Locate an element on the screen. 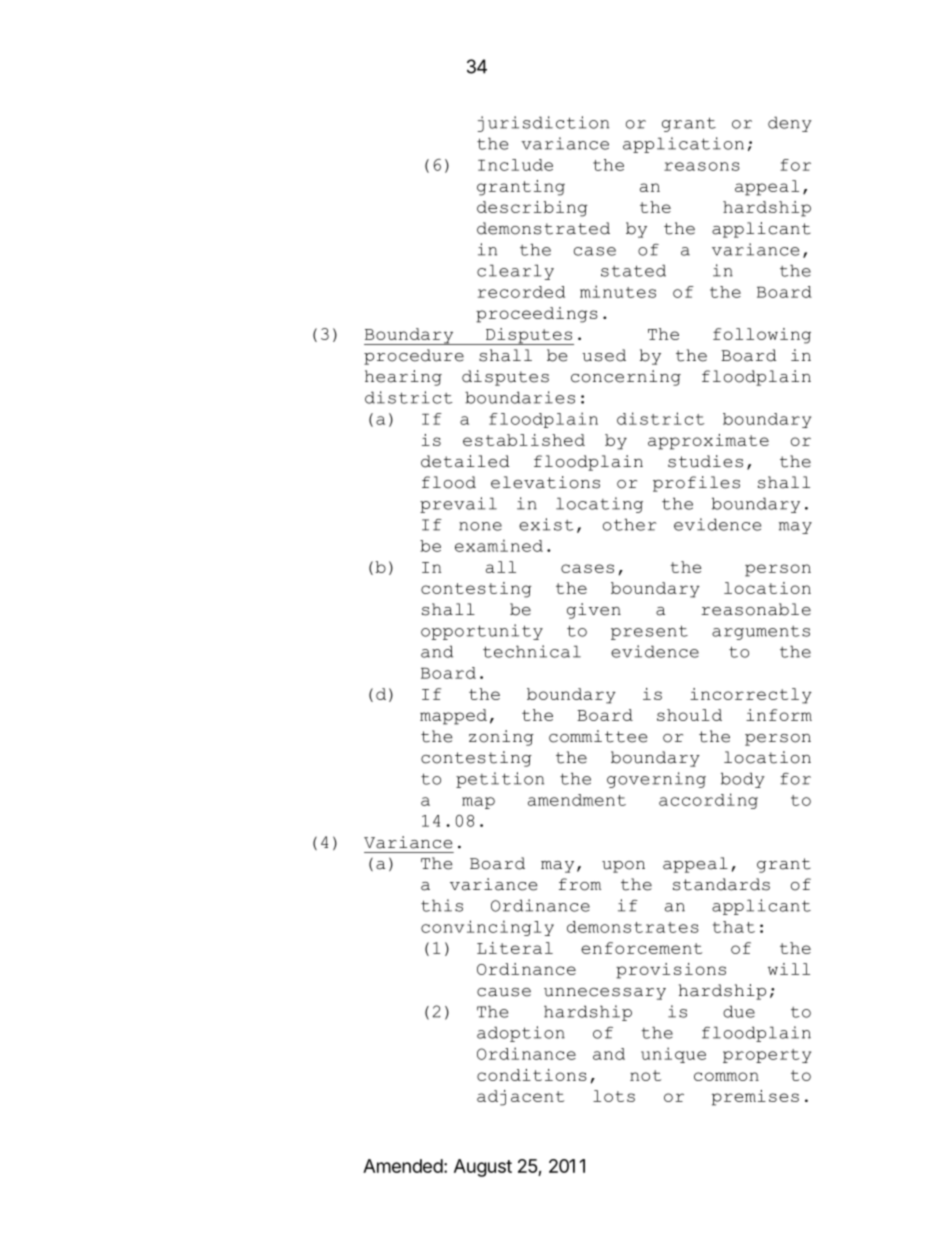 This screenshot has height=1233, width=952. premises is located at coordinates (755, 1098).
